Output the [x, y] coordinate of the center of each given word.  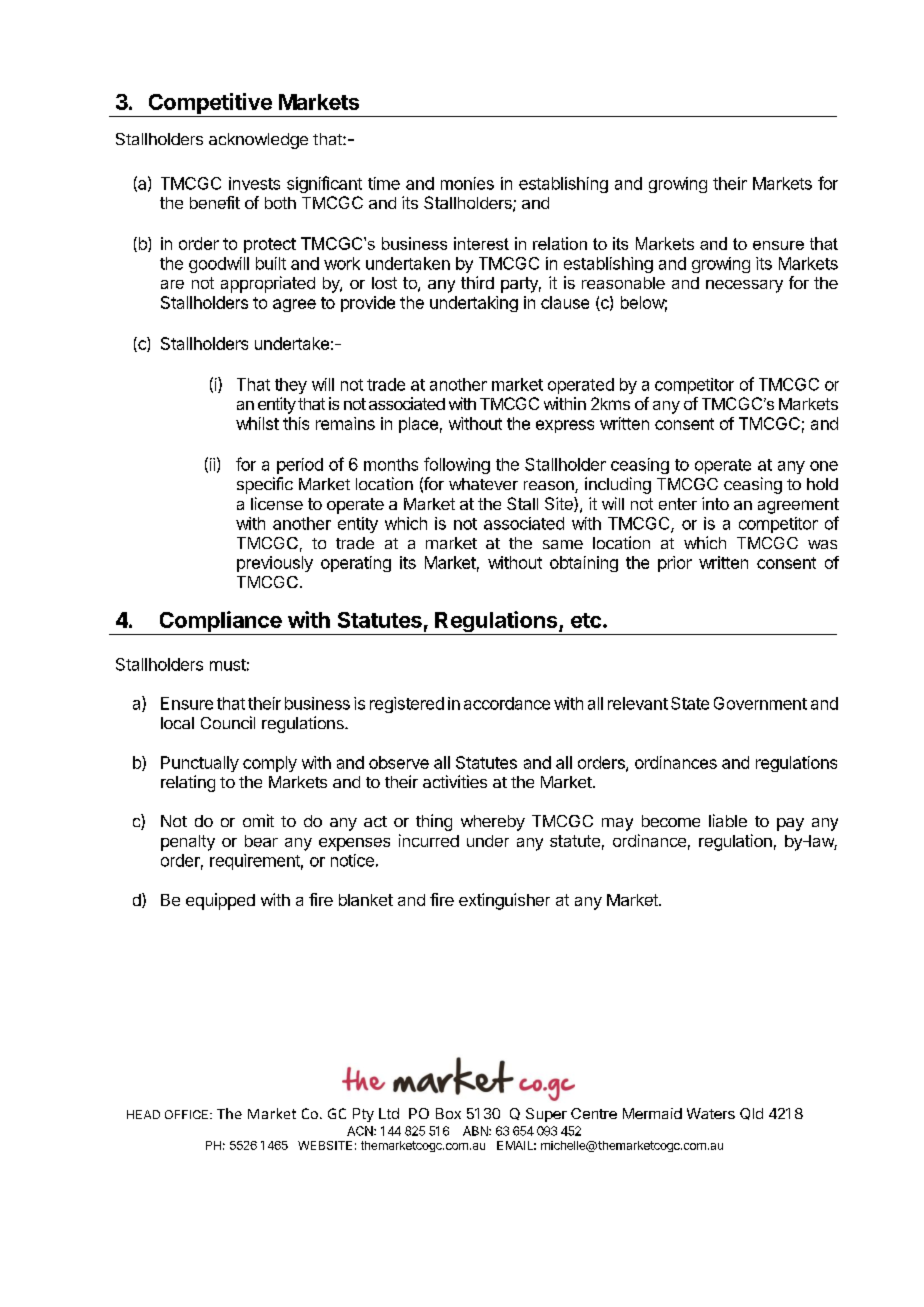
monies [467, 183]
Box [448, 1113]
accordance [507, 703]
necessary [744, 286]
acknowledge [258, 141]
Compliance [220, 623]
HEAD [143, 1114]
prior [675, 564]
